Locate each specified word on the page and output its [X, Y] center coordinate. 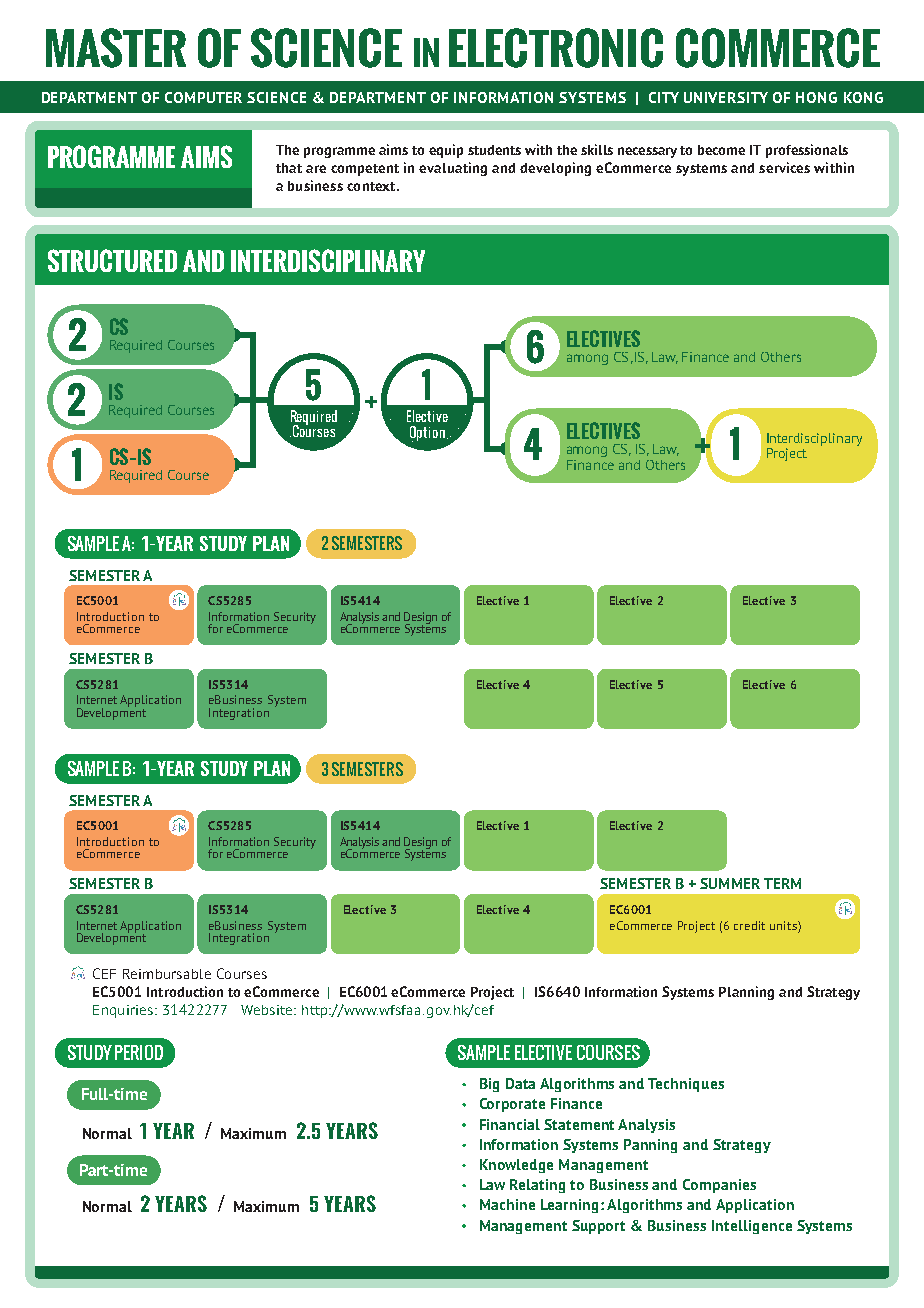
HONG [816, 97]
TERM [782, 883]
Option [427, 434]
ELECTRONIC [556, 48]
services [784, 167]
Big [489, 1085]
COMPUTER [203, 97]
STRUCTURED [112, 260]
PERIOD [139, 1052]
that [289, 168]
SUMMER [730, 883]
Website [268, 1010]
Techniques [686, 1085]
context [372, 186]
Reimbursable [167, 974]
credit [749, 925]
